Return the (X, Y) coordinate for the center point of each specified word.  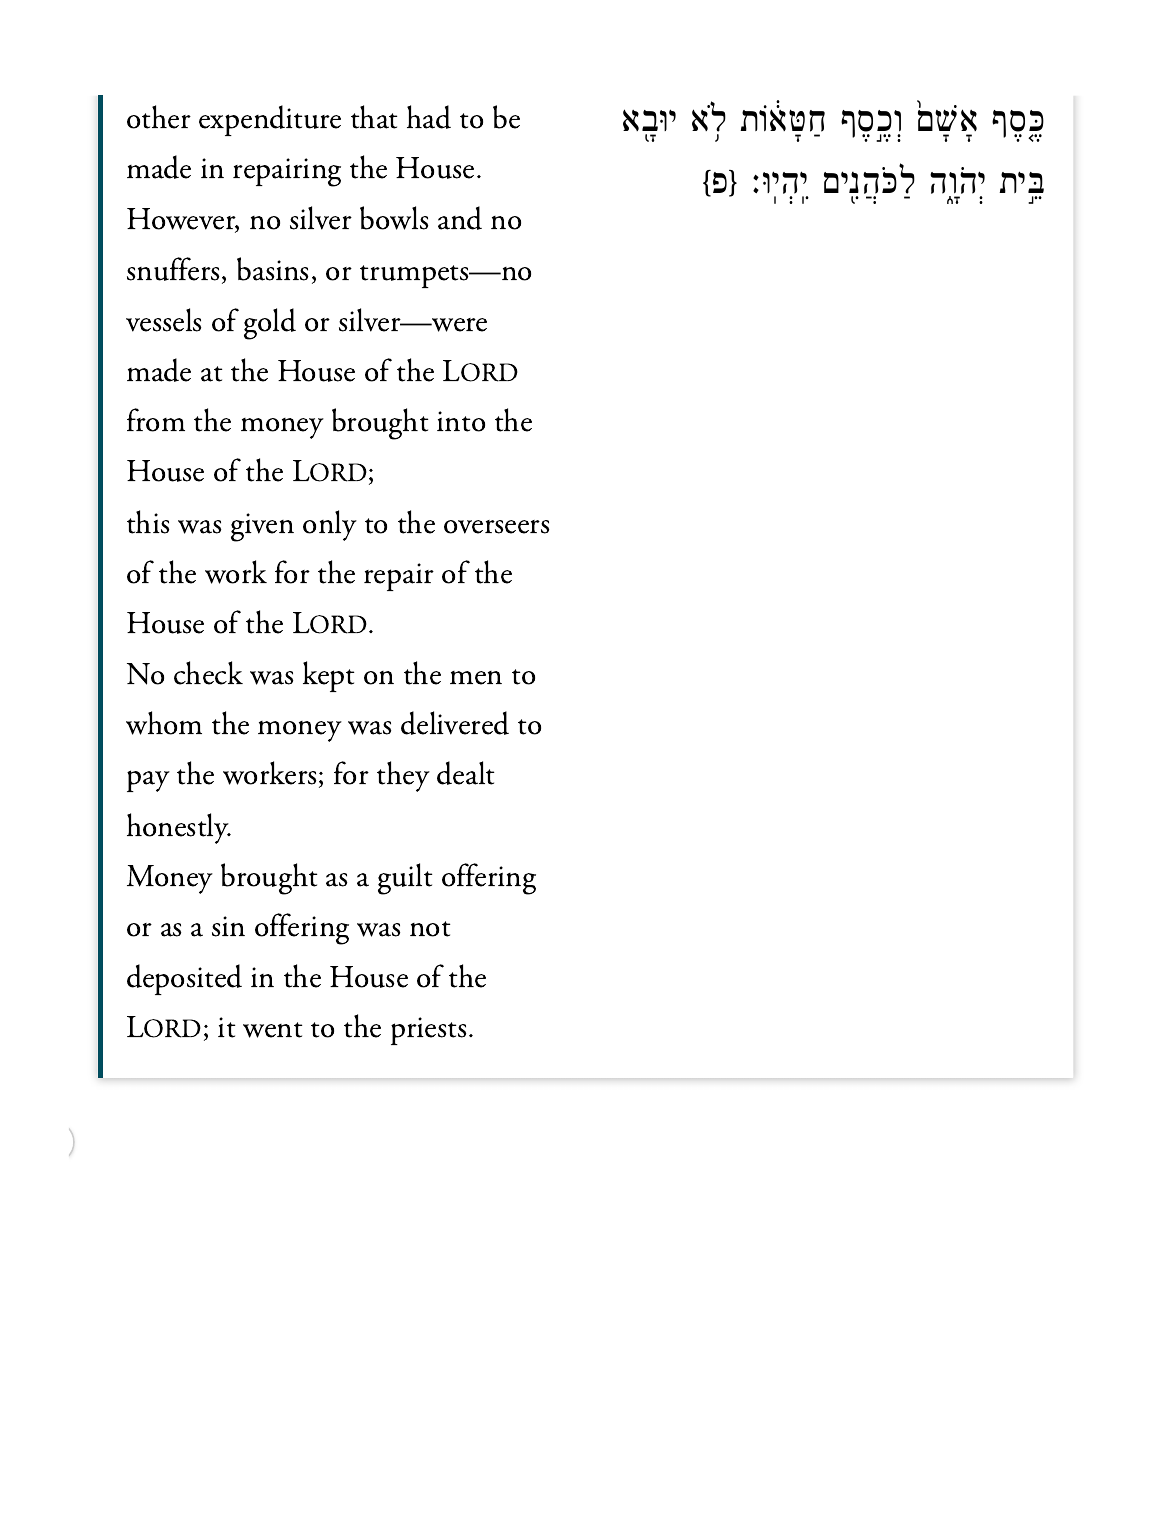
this (148, 522)
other (159, 117)
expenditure (270, 120)
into (461, 421)
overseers (496, 527)
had (429, 117)
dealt (465, 773)
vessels (163, 320)
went (272, 1030)
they (403, 776)
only (330, 525)
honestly (179, 828)
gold (270, 324)
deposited (184, 979)
